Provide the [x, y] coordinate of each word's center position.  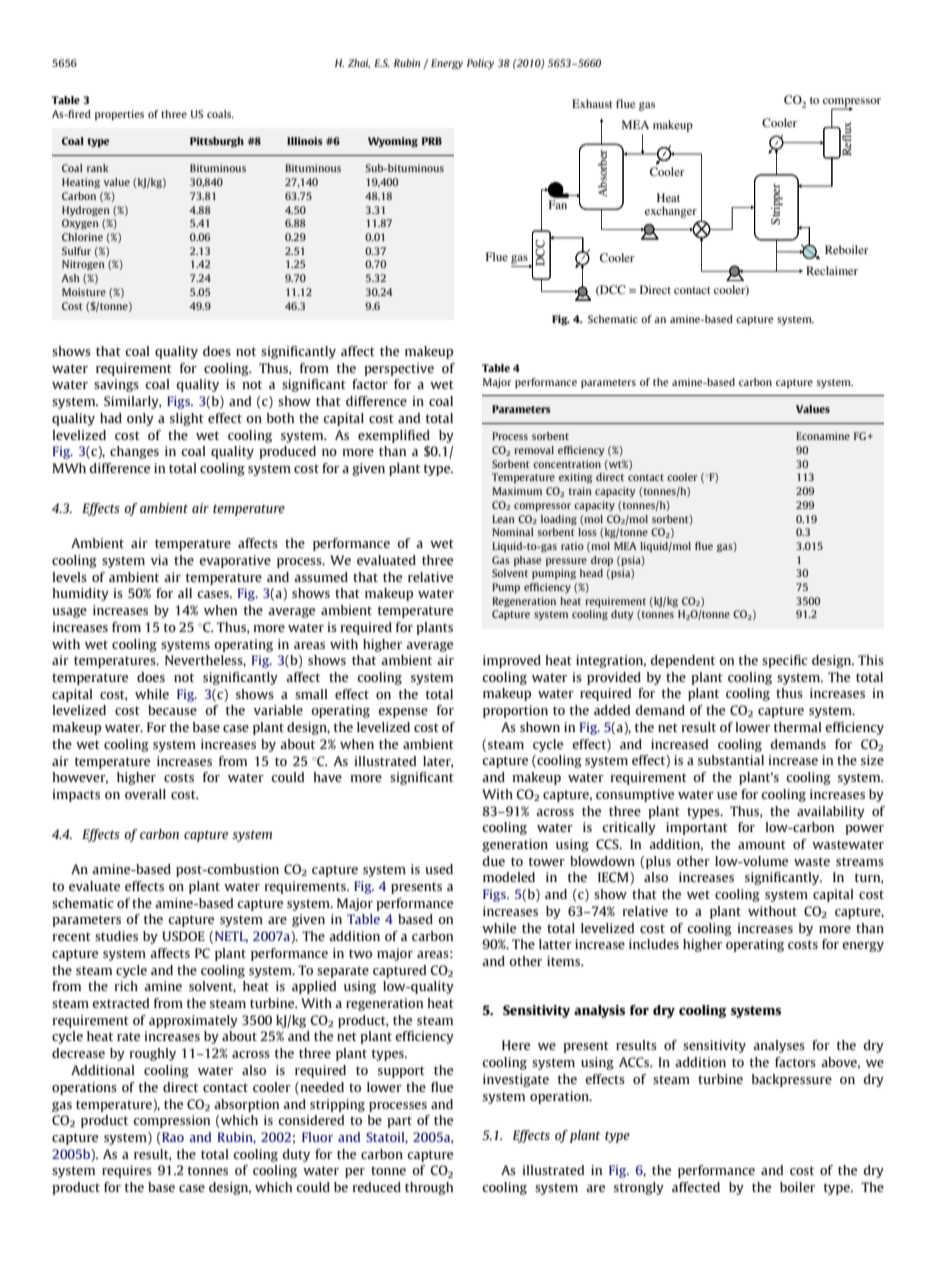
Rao [172, 1137]
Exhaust [592, 103]
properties [119, 115]
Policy [480, 64]
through [429, 1188]
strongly [639, 1188]
